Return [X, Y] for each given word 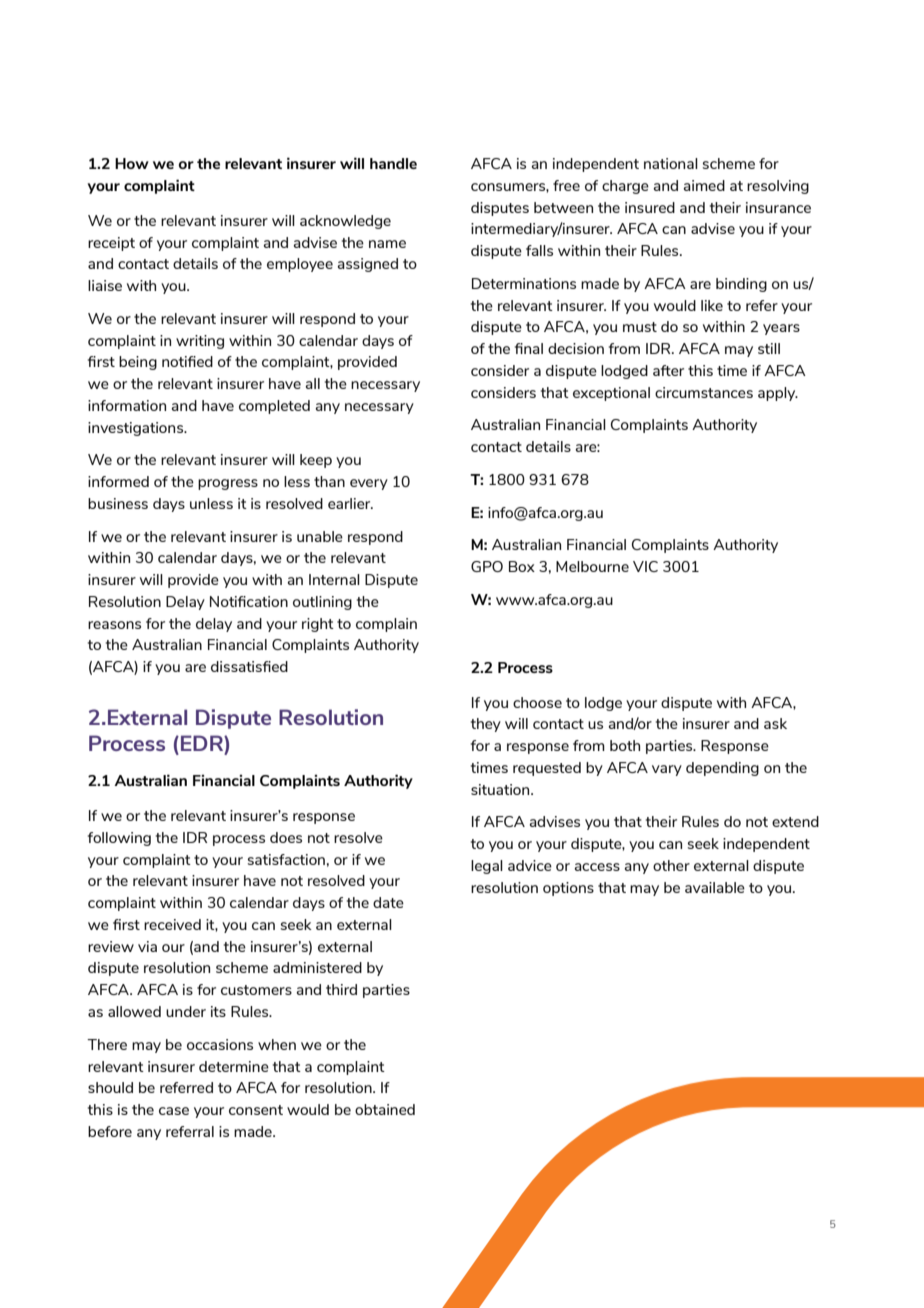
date [388, 902]
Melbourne [592, 566]
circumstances [704, 392]
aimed [704, 185]
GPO [487, 566]
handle [393, 163]
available [715, 887]
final [529, 348]
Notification [249, 601]
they [486, 725]
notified [187, 361]
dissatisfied [249, 666]
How [132, 163]
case [174, 1111]
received [172, 924]
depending [722, 769]
